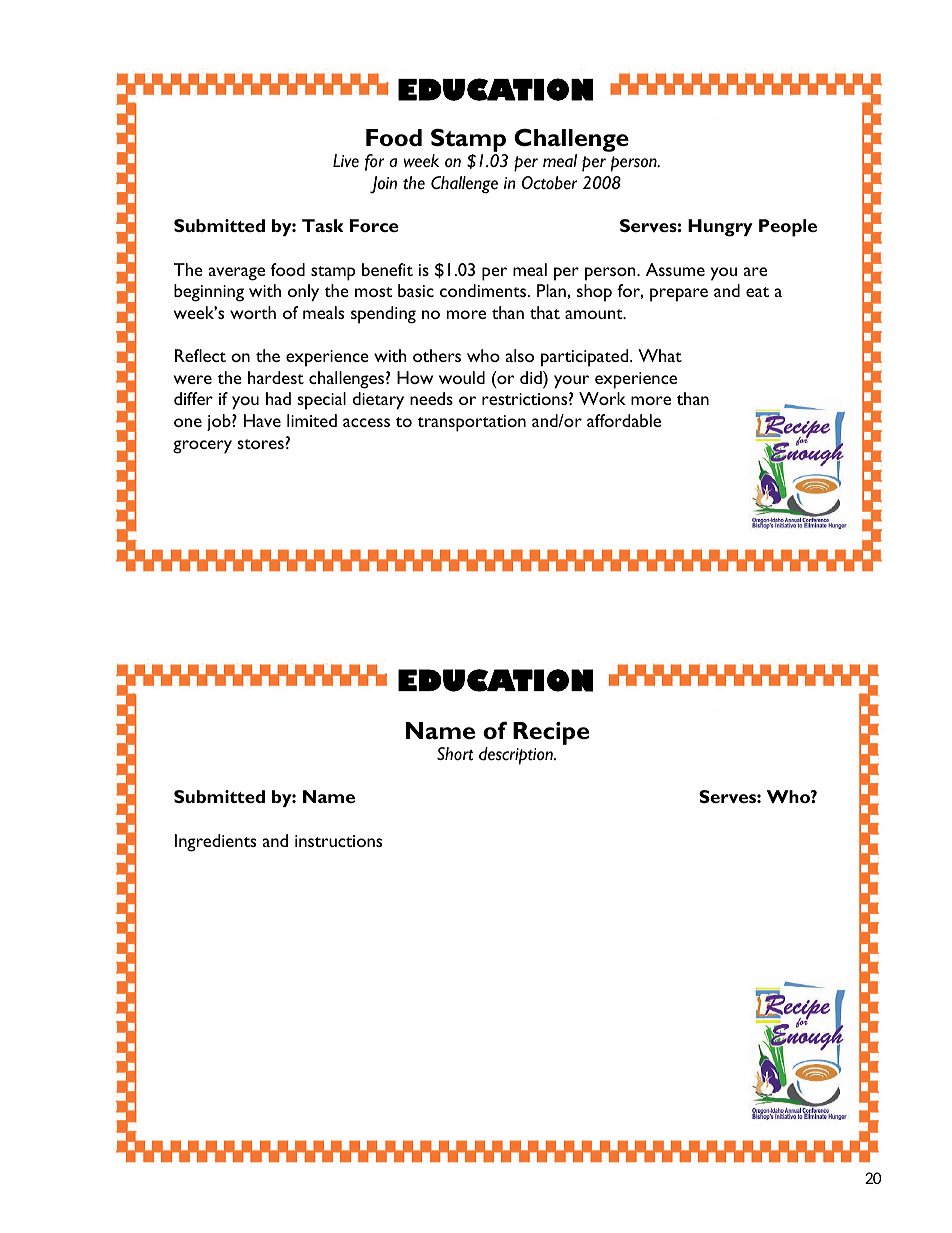 The image size is (952, 1233). I want to click on October, so click(549, 183).
